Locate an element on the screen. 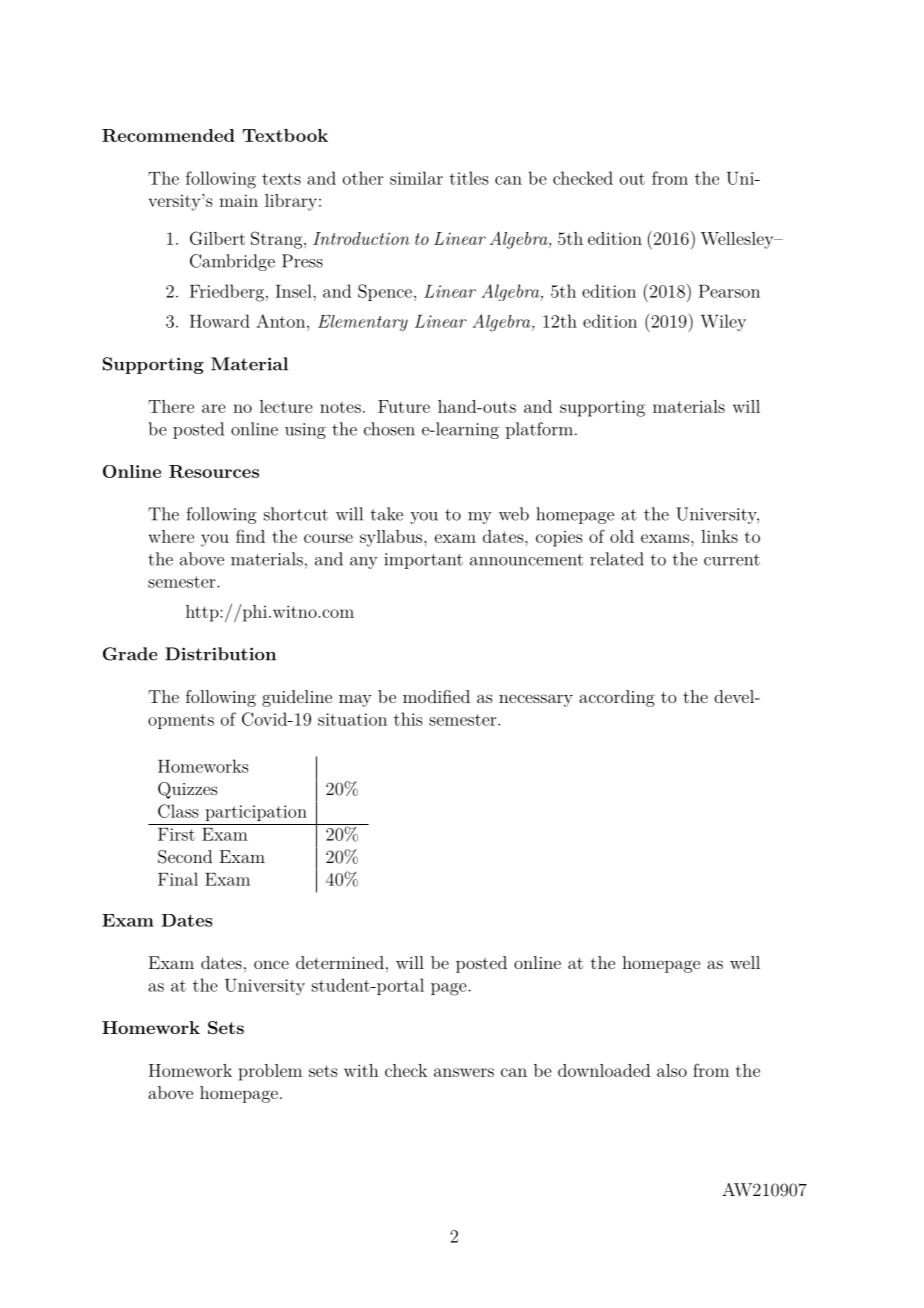 This screenshot has height=1308, width=924. related is located at coordinates (617, 559).
